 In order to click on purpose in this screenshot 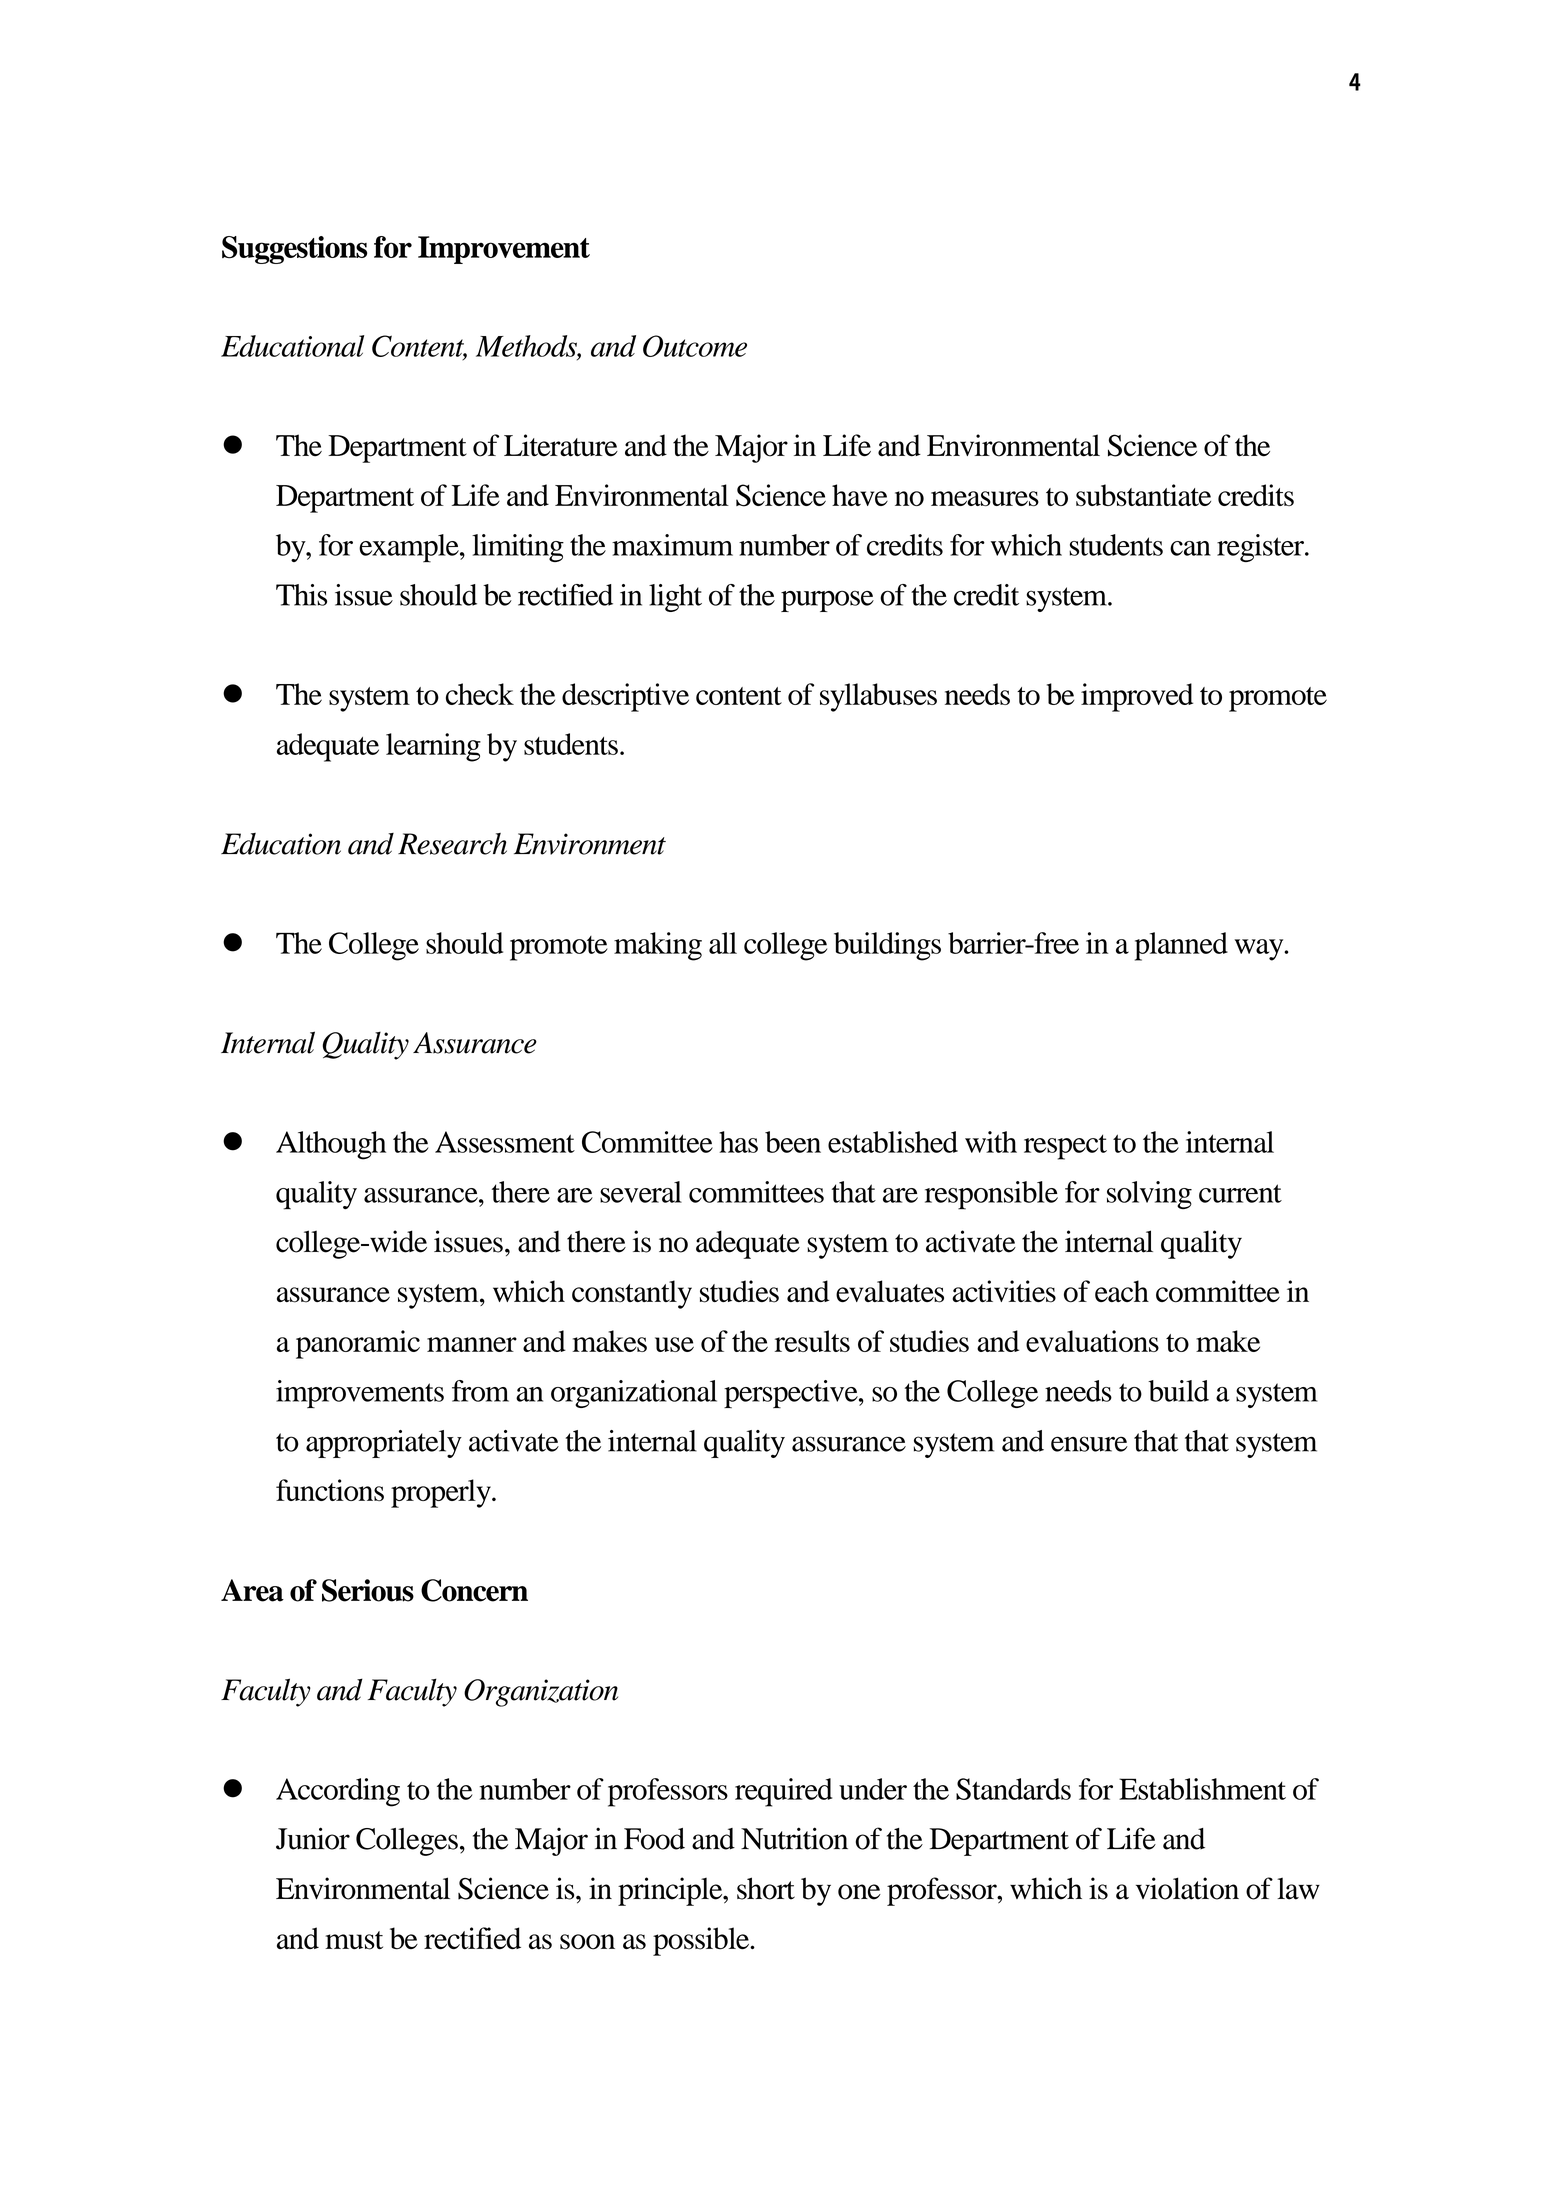, I will do `click(827, 601)`.
